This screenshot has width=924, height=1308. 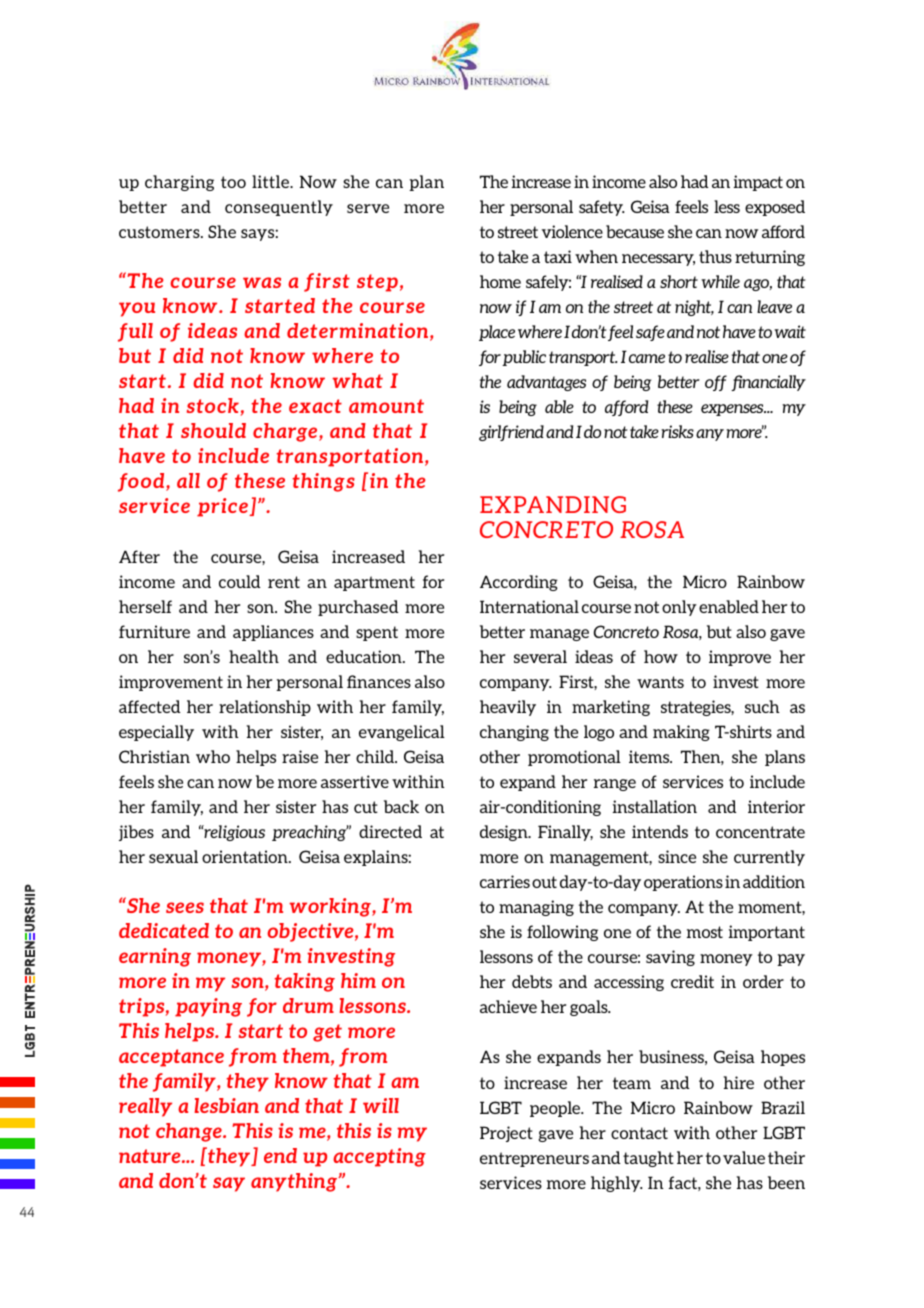 I want to click on achieve, so click(x=508, y=1006).
